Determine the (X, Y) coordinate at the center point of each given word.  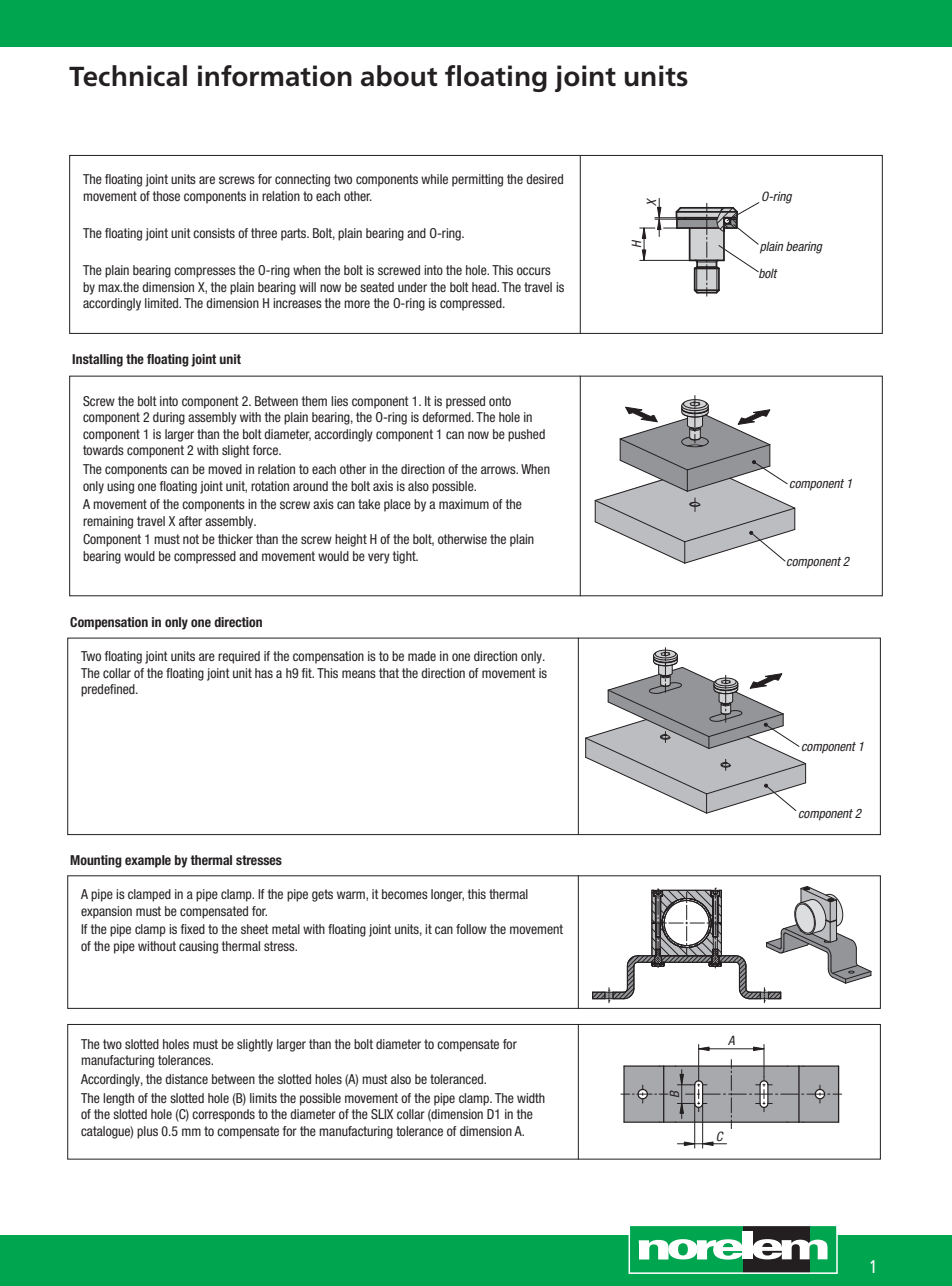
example (148, 861)
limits (263, 1098)
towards (103, 450)
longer (447, 895)
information (275, 76)
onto (500, 401)
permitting (477, 180)
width (531, 1098)
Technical (128, 76)
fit (308, 673)
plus (147, 1132)
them (314, 401)
